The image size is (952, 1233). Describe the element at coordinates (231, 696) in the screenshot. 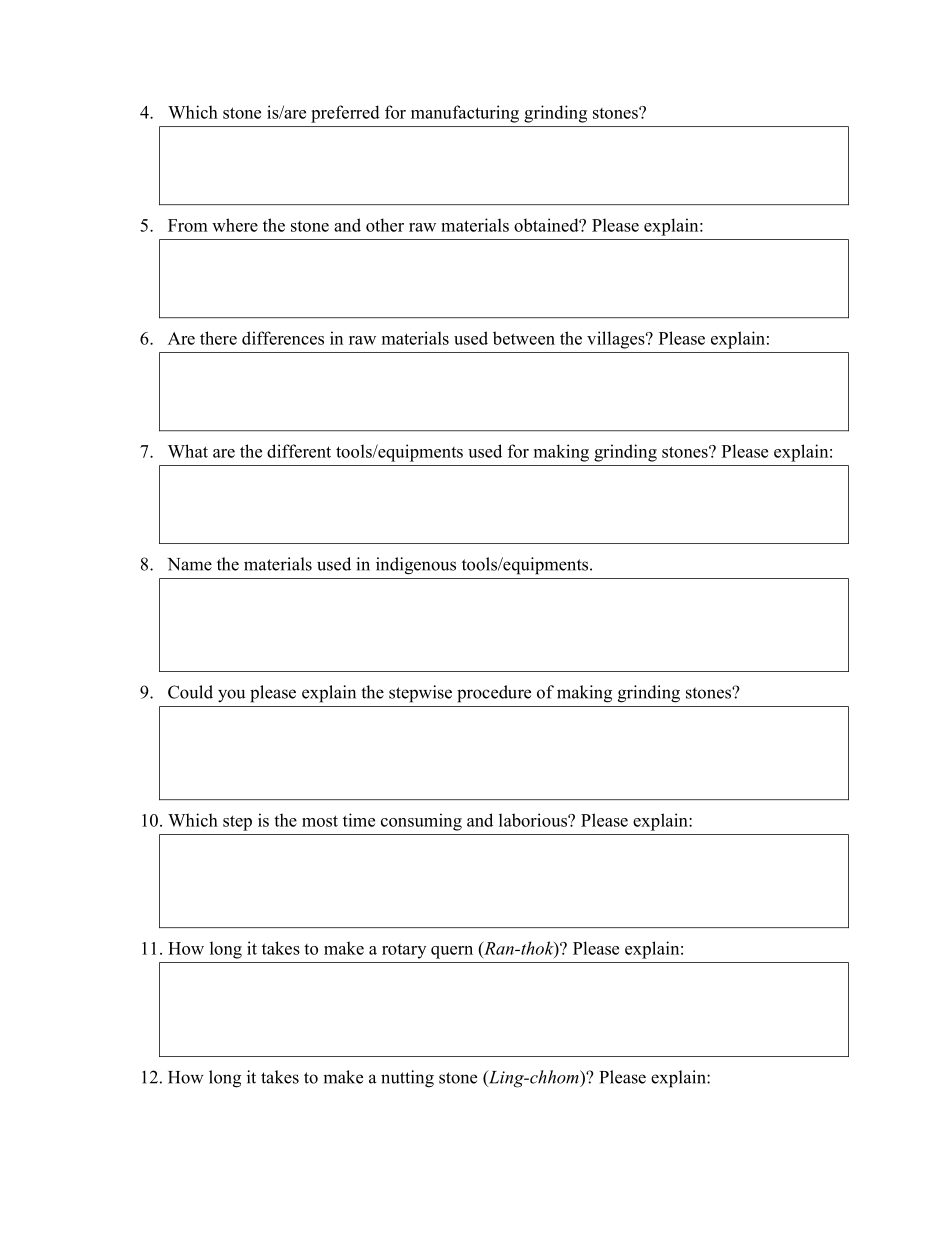

I see `you` at that location.
